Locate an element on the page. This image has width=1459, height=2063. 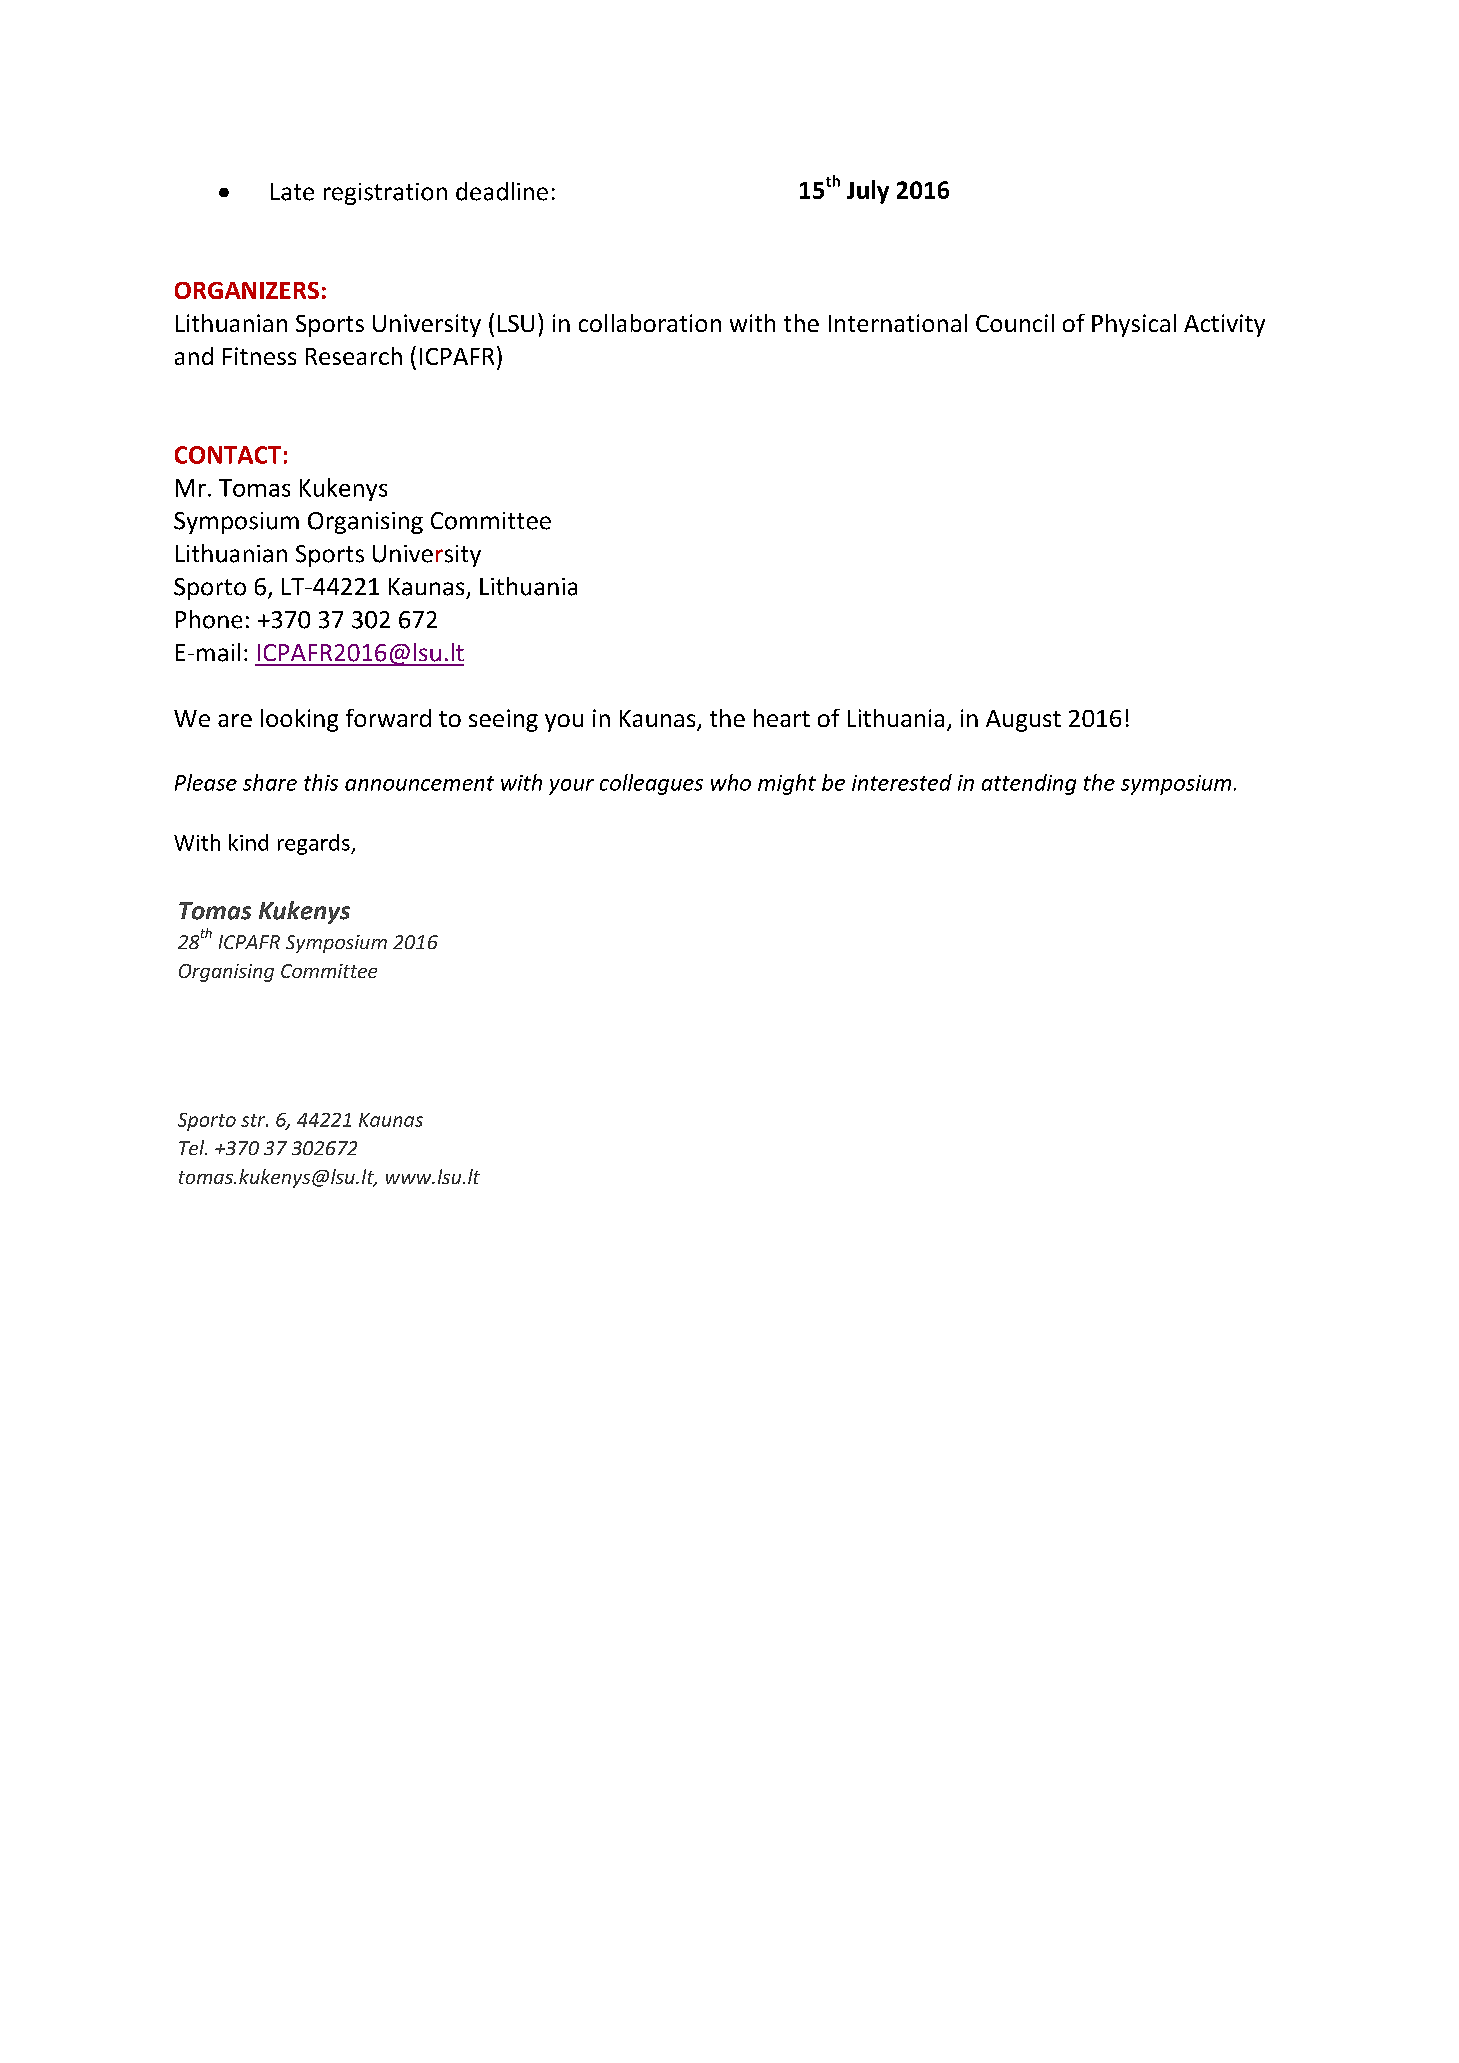
collaboration is located at coordinates (650, 323).
